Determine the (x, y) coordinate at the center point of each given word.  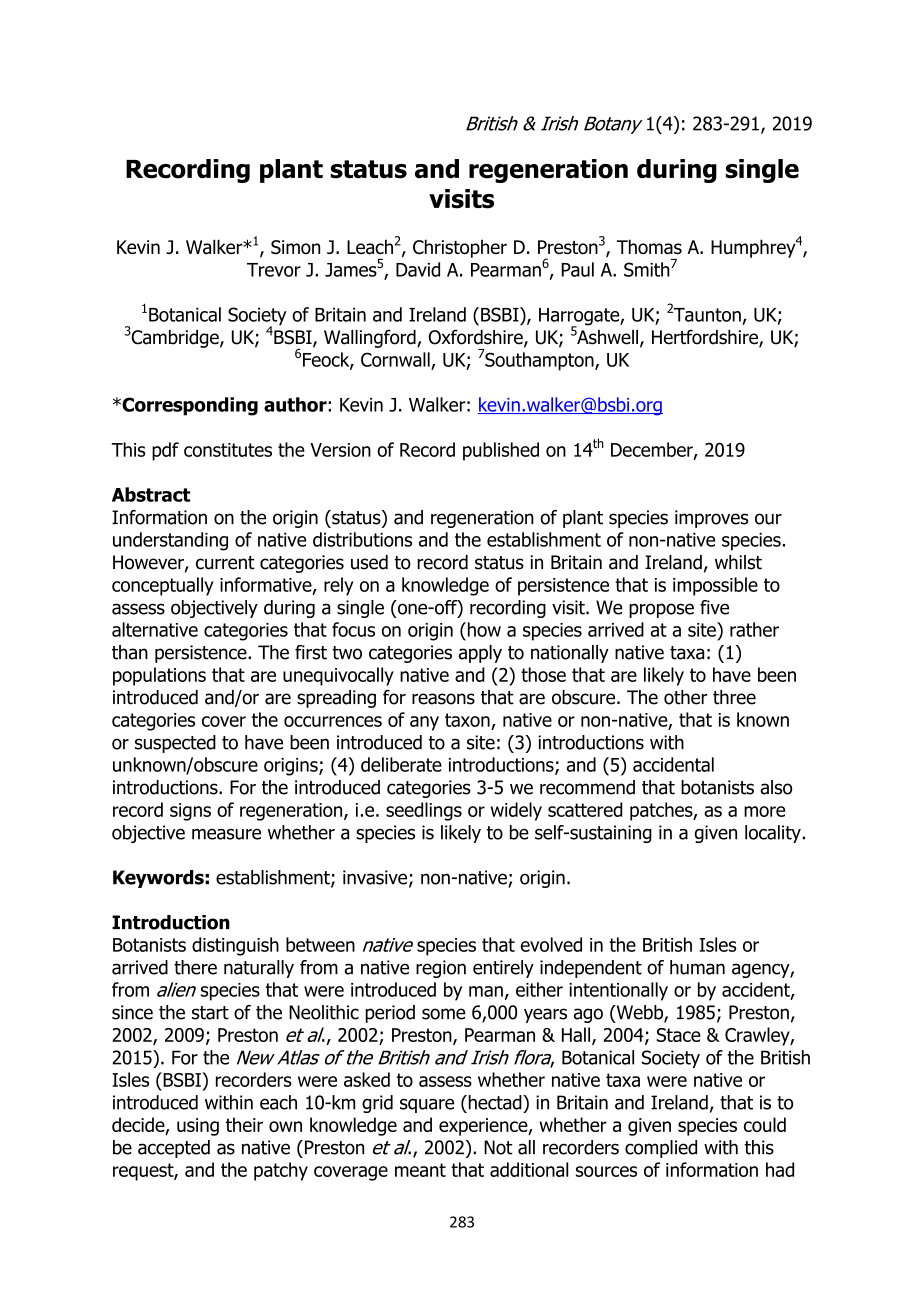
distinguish (235, 946)
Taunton (707, 315)
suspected (175, 744)
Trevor (274, 270)
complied (661, 1149)
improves (711, 519)
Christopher (460, 248)
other (685, 697)
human (697, 967)
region (441, 969)
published (501, 451)
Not (498, 1147)
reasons (443, 699)
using (198, 1127)
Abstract (151, 494)
